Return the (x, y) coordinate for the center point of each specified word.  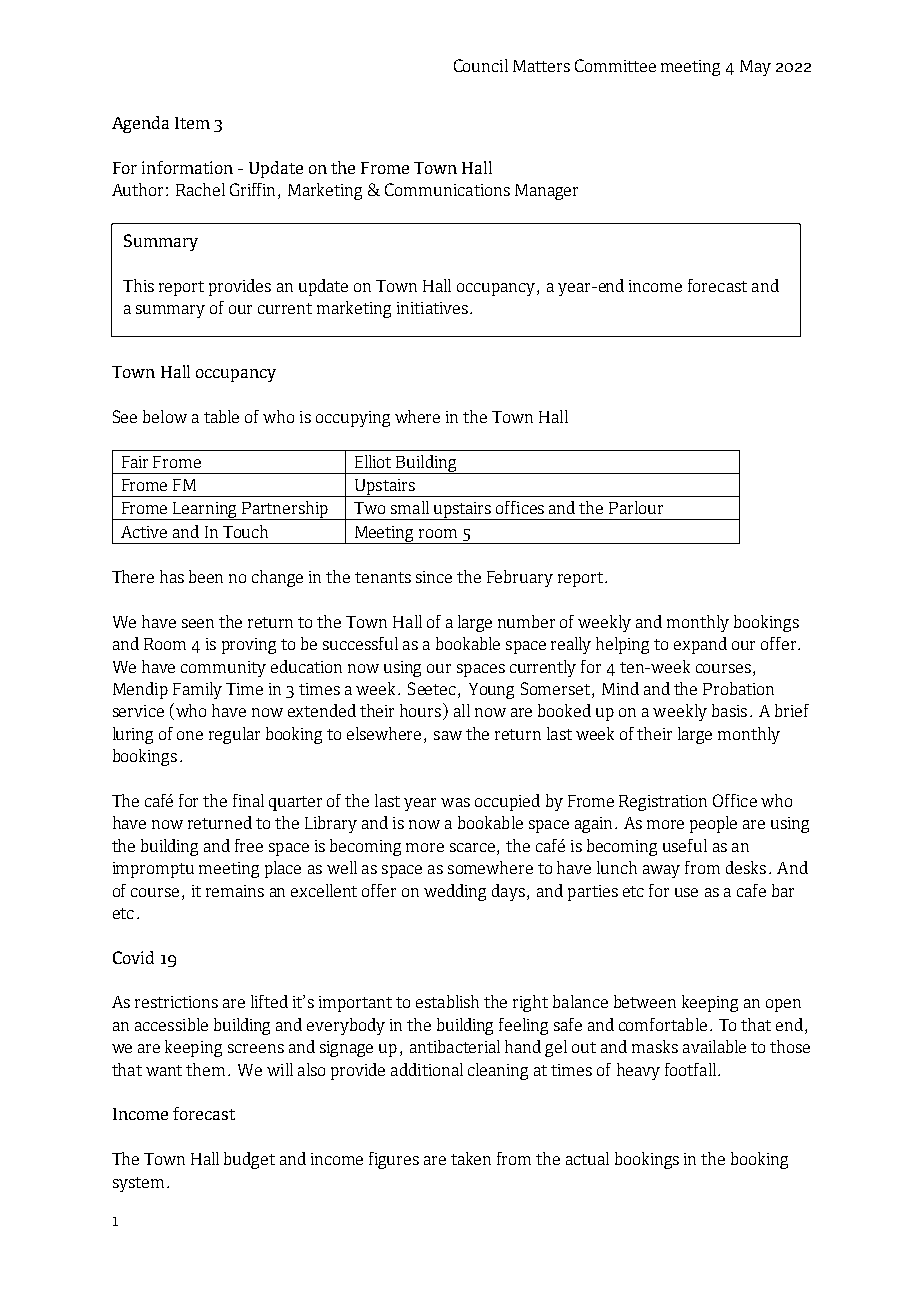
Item (192, 123)
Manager (546, 192)
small (410, 507)
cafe (751, 890)
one (190, 735)
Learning (205, 511)
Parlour (636, 507)
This (138, 285)
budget (249, 1160)
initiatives (432, 308)
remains (235, 891)
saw (448, 735)
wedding (455, 892)
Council (481, 65)
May (755, 68)
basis (729, 710)
